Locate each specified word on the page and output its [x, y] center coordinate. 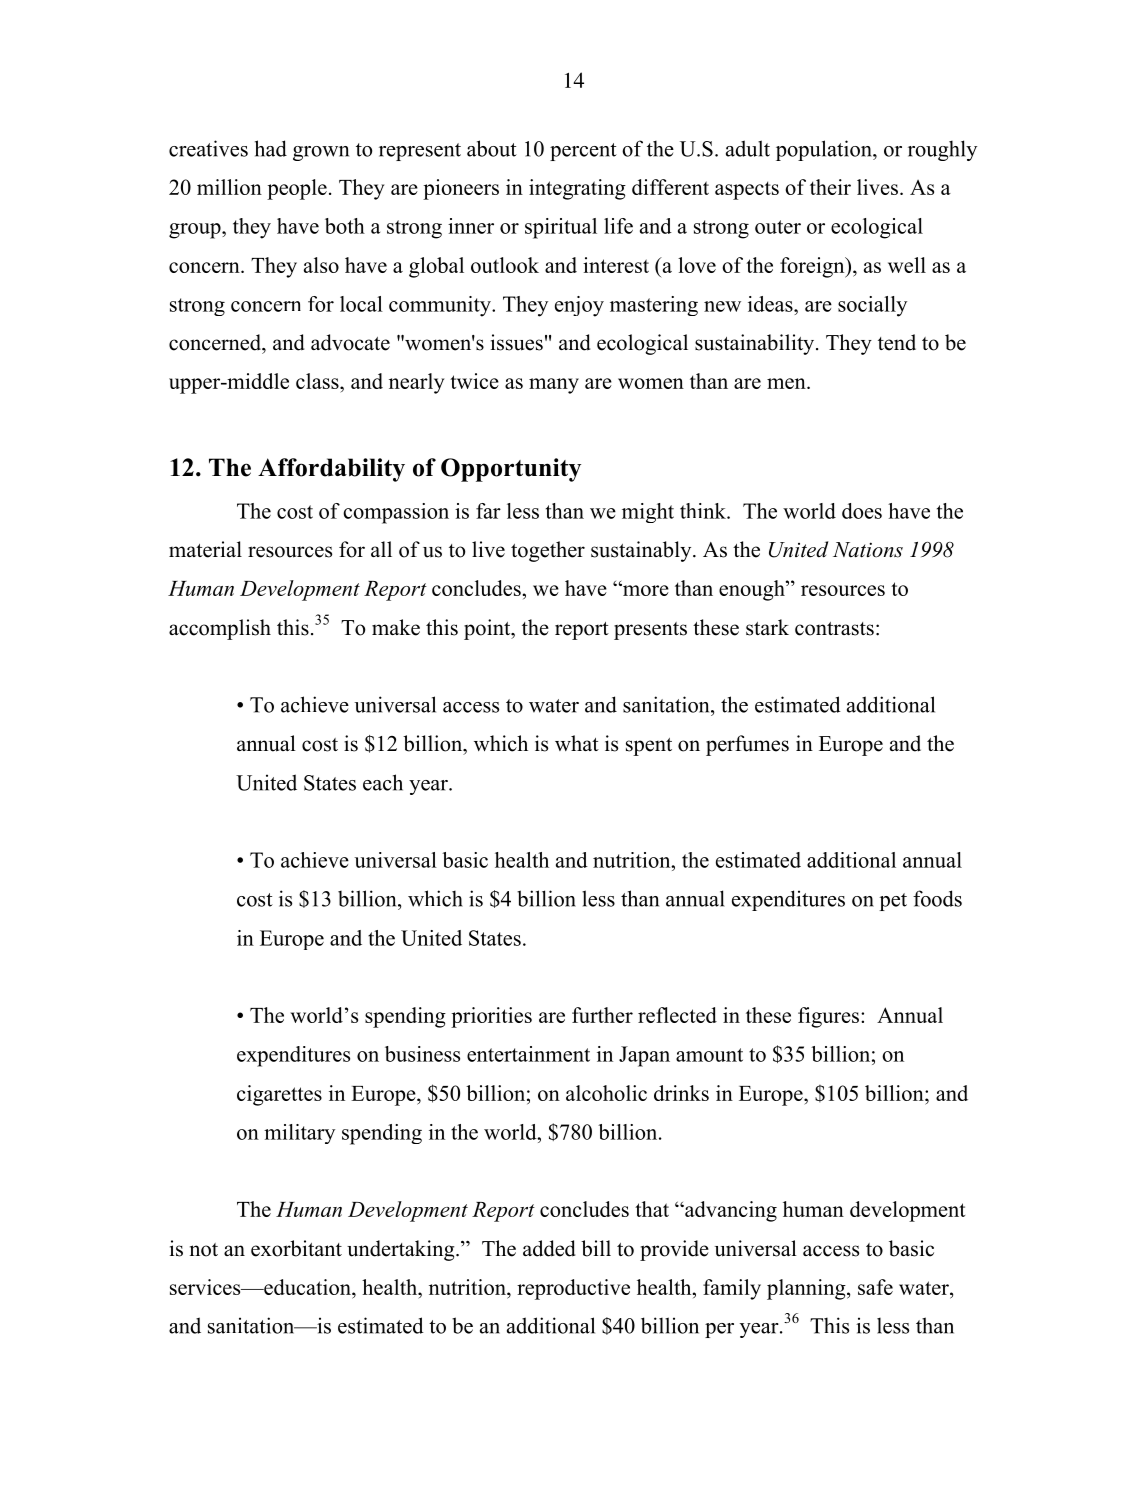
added [549, 1248]
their [830, 187]
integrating [577, 189]
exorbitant [296, 1248]
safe [875, 1287]
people [297, 189]
